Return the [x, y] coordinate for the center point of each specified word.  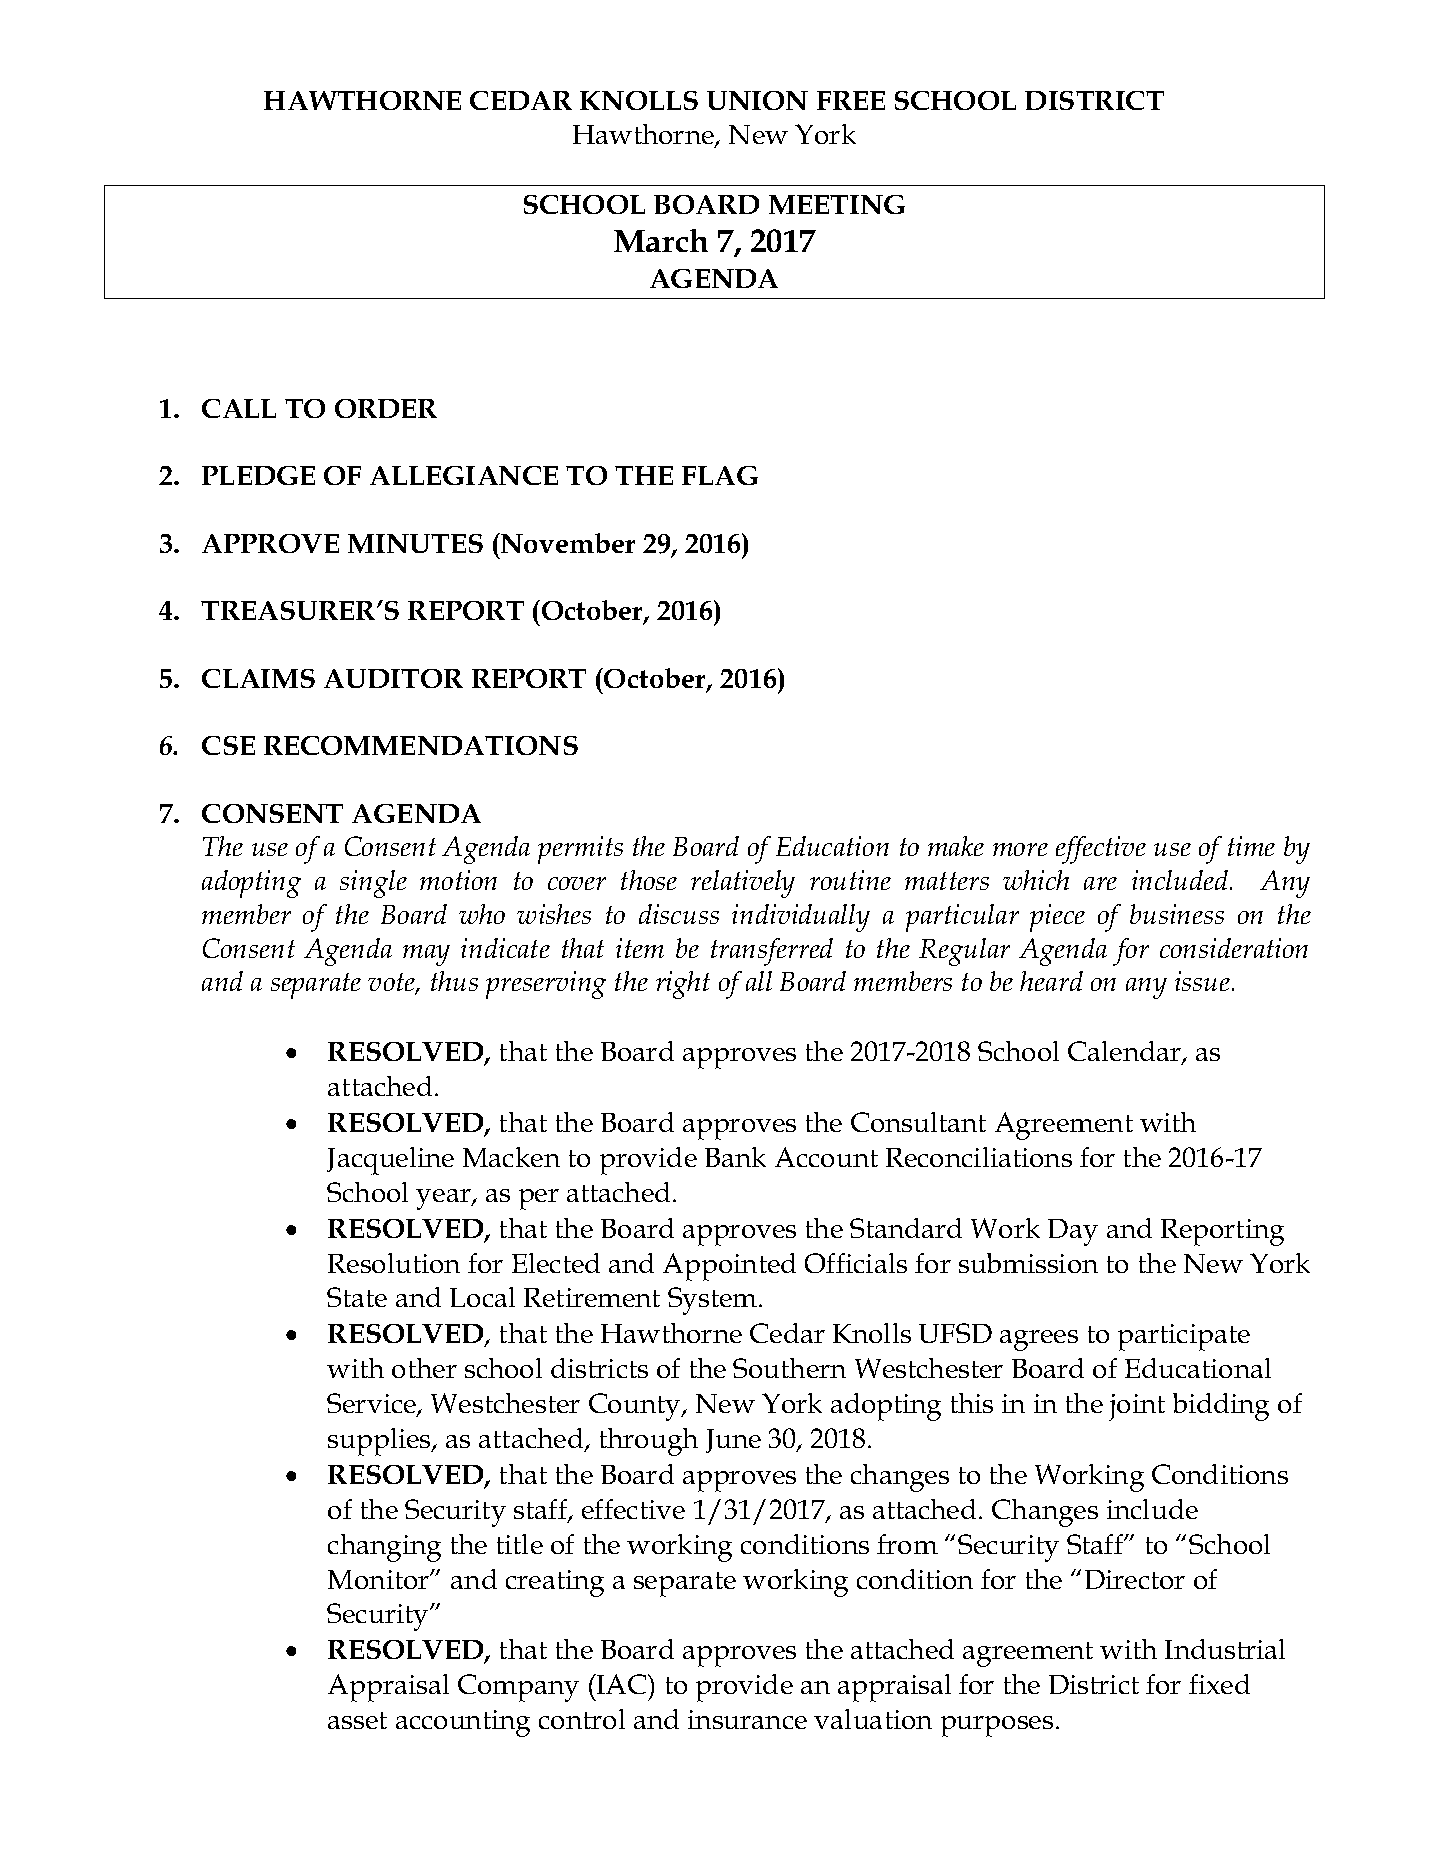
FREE [851, 100]
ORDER [386, 408]
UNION [757, 100]
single [373, 884]
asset [357, 1720]
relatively [743, 884]
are [1100, 883]
